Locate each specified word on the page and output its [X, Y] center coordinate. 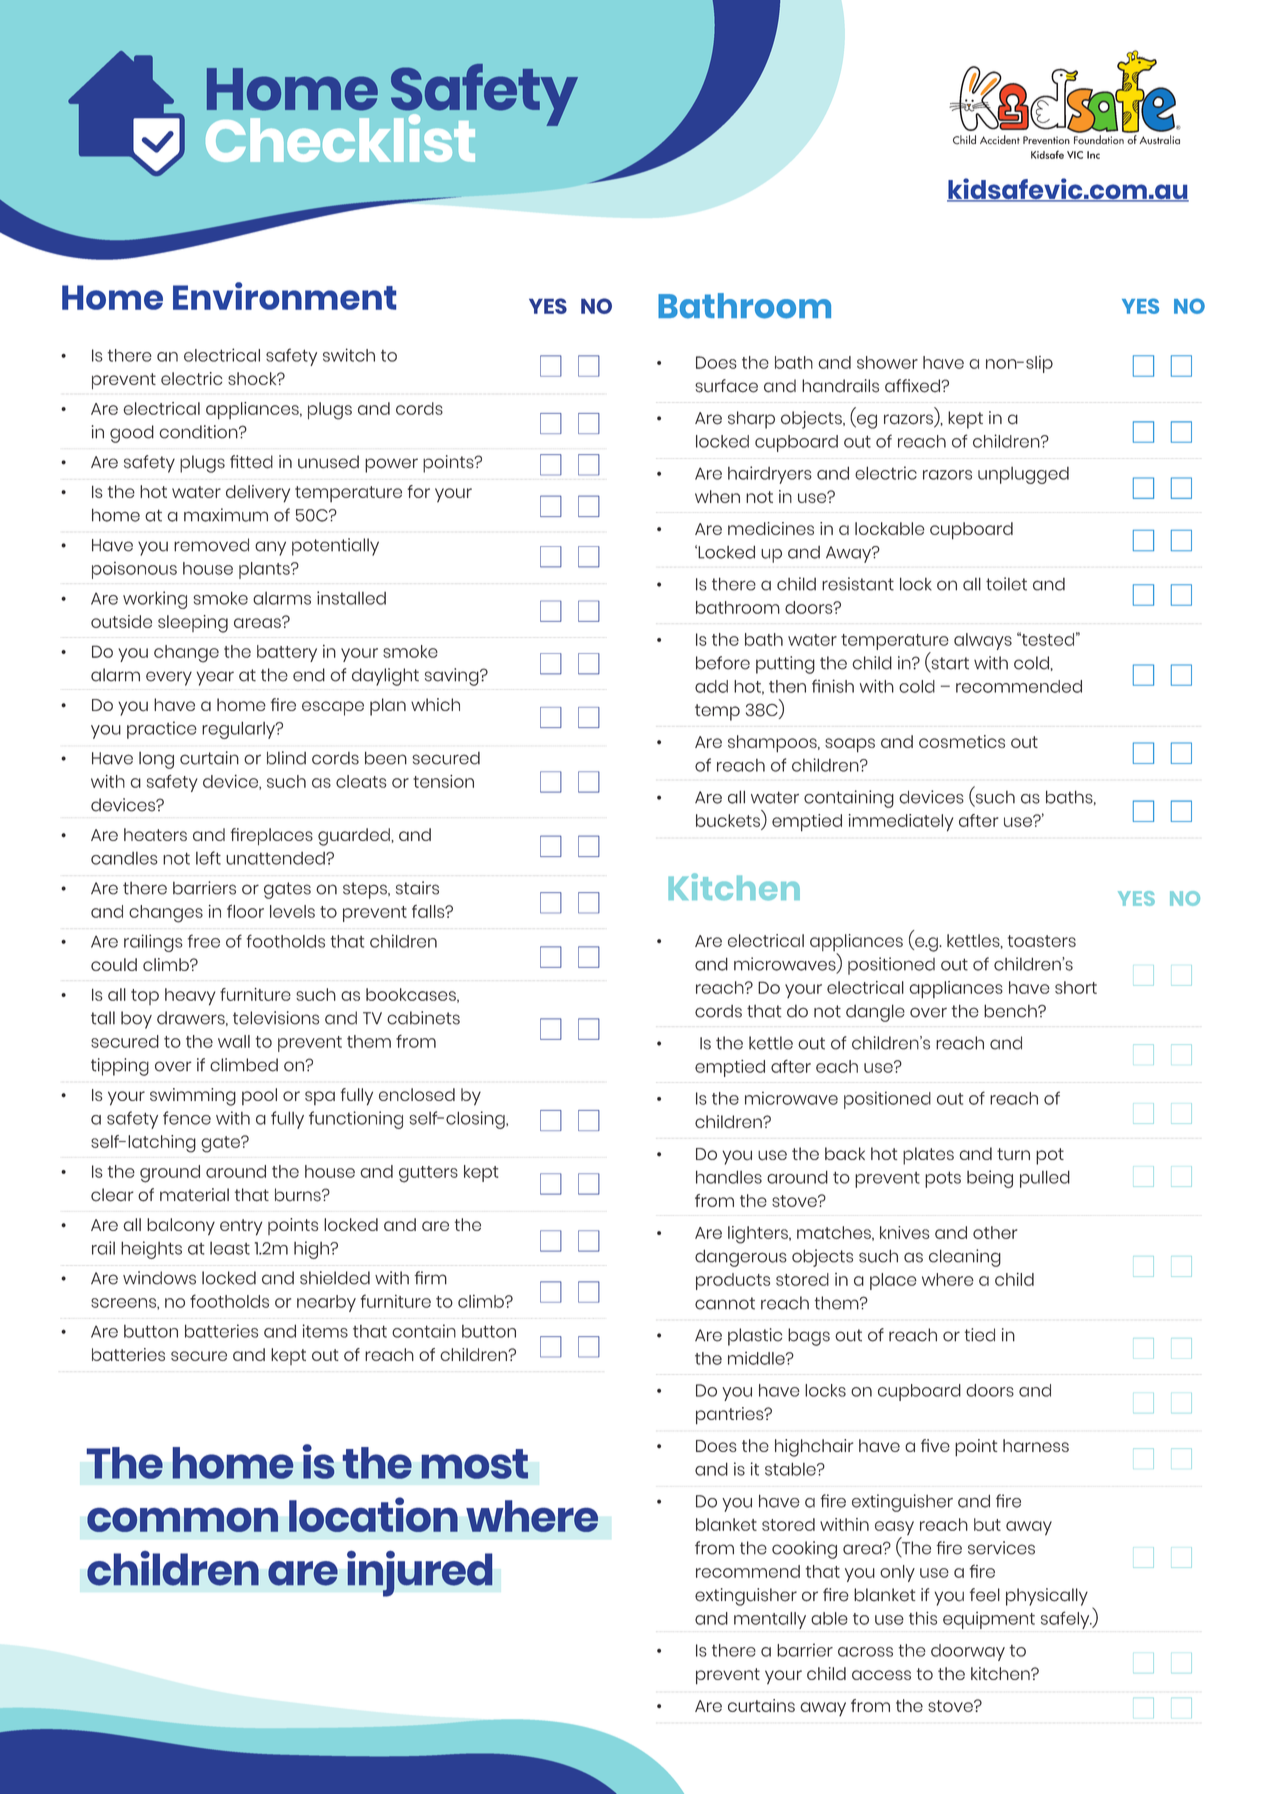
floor [245, 911]
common [182, 1520]
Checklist [340, 138]
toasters [1042, 941]
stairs [417, 888]
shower [887, 362]
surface [726, 386]
